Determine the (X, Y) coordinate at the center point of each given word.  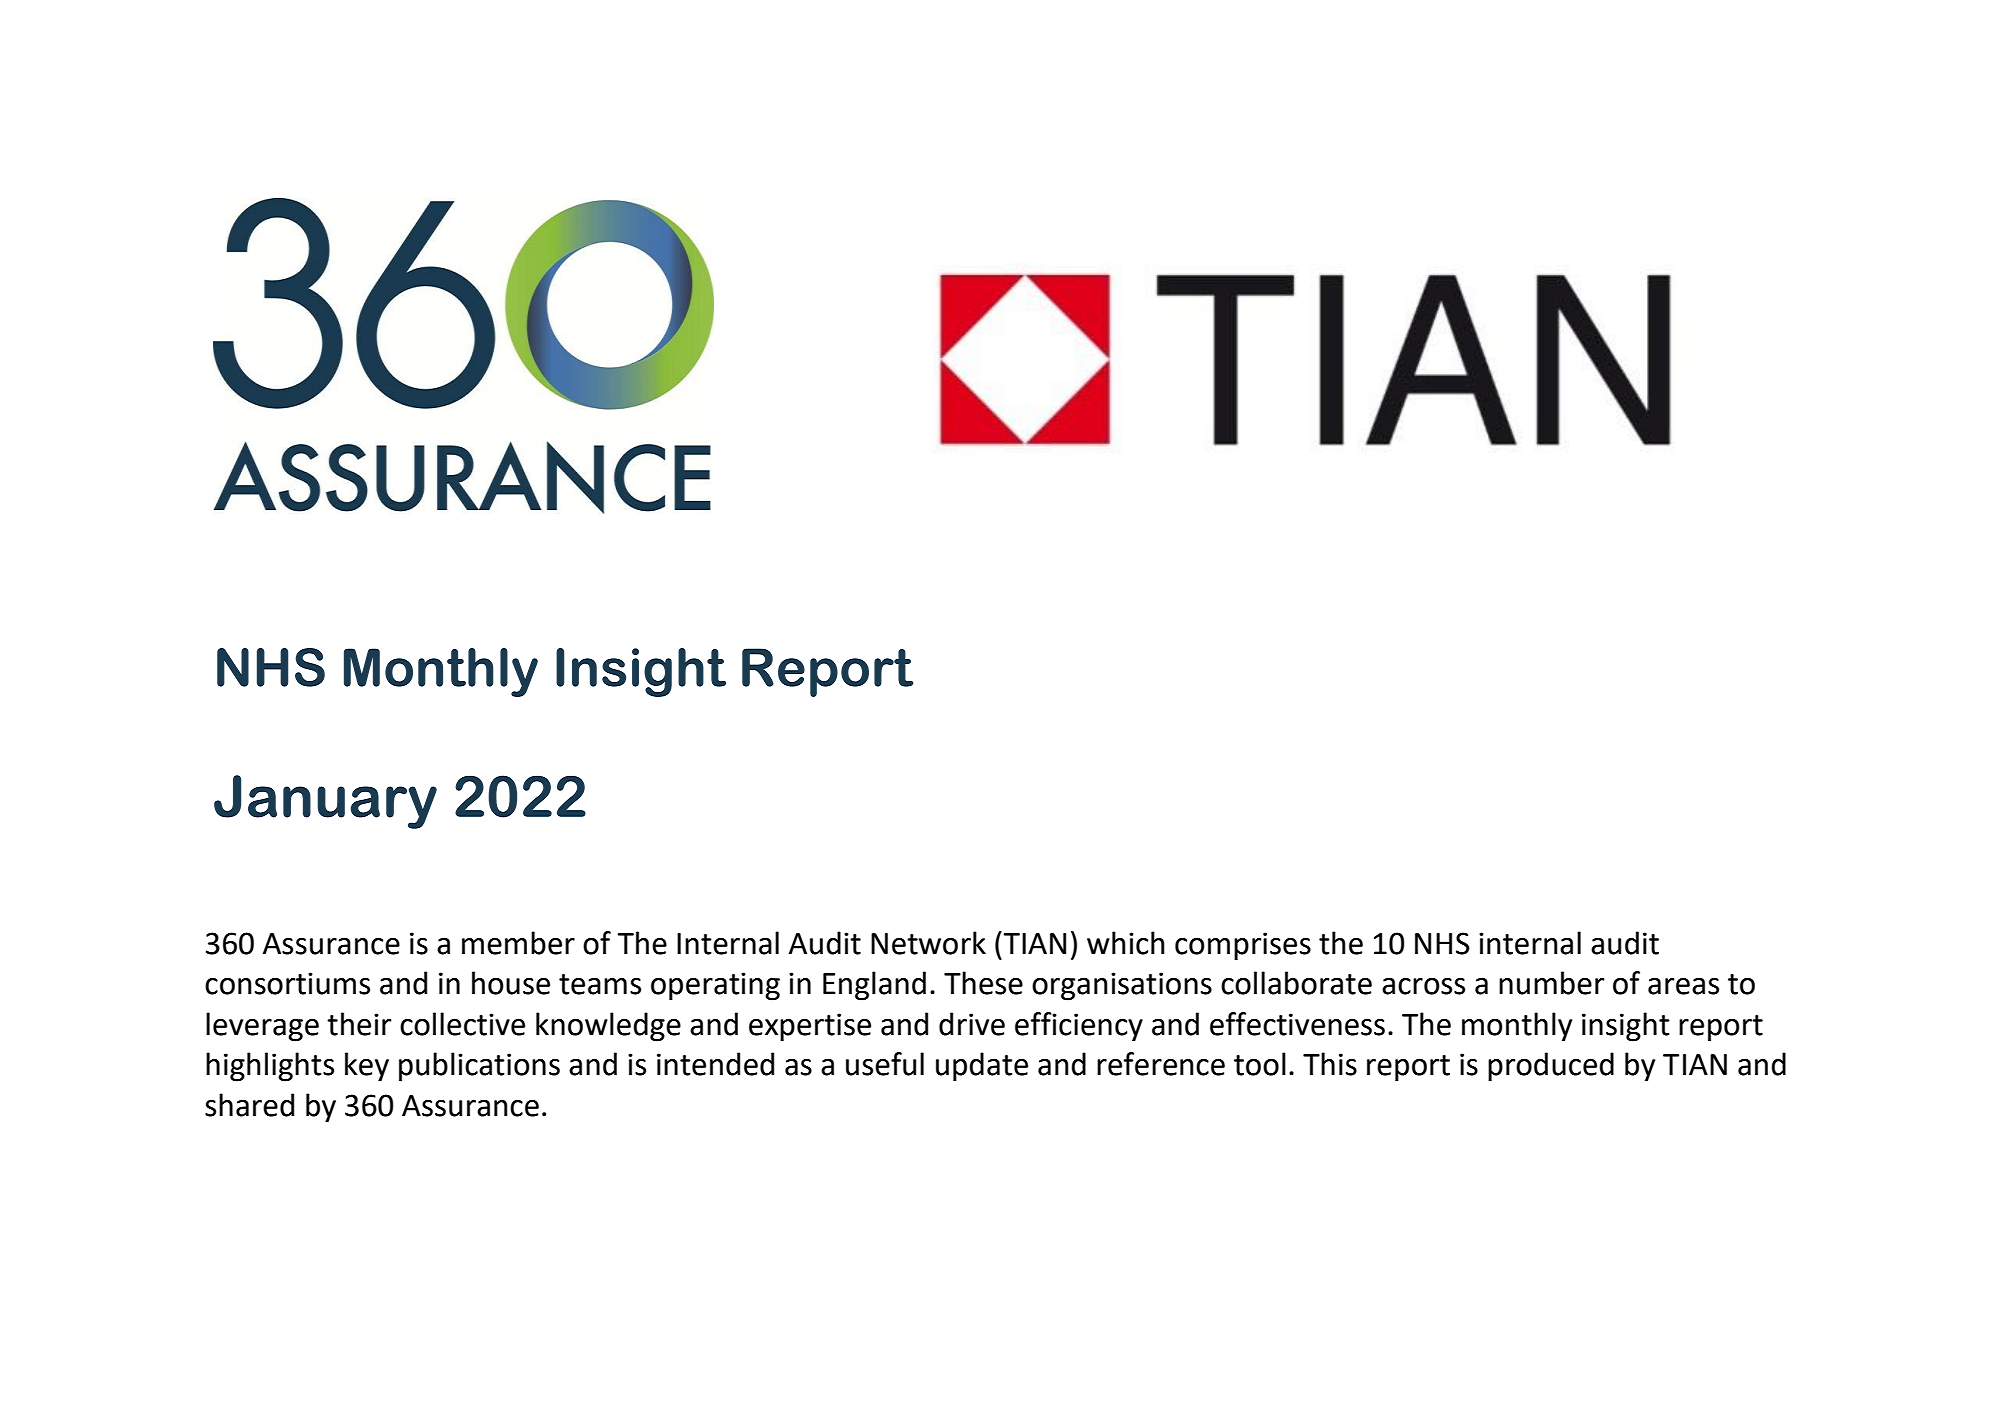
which (1126, 943)
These (983, 983)
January (325, 802)
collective (462, 1024)
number (1551, 983)
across (1423, 986)
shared (249, 1105)
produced (1551, 1067)
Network (928, 943)
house (511, 983)
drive (972, 1024)
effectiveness (1297, 1024)
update (982, 1067)
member (518, 943)
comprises (1243, 946)
